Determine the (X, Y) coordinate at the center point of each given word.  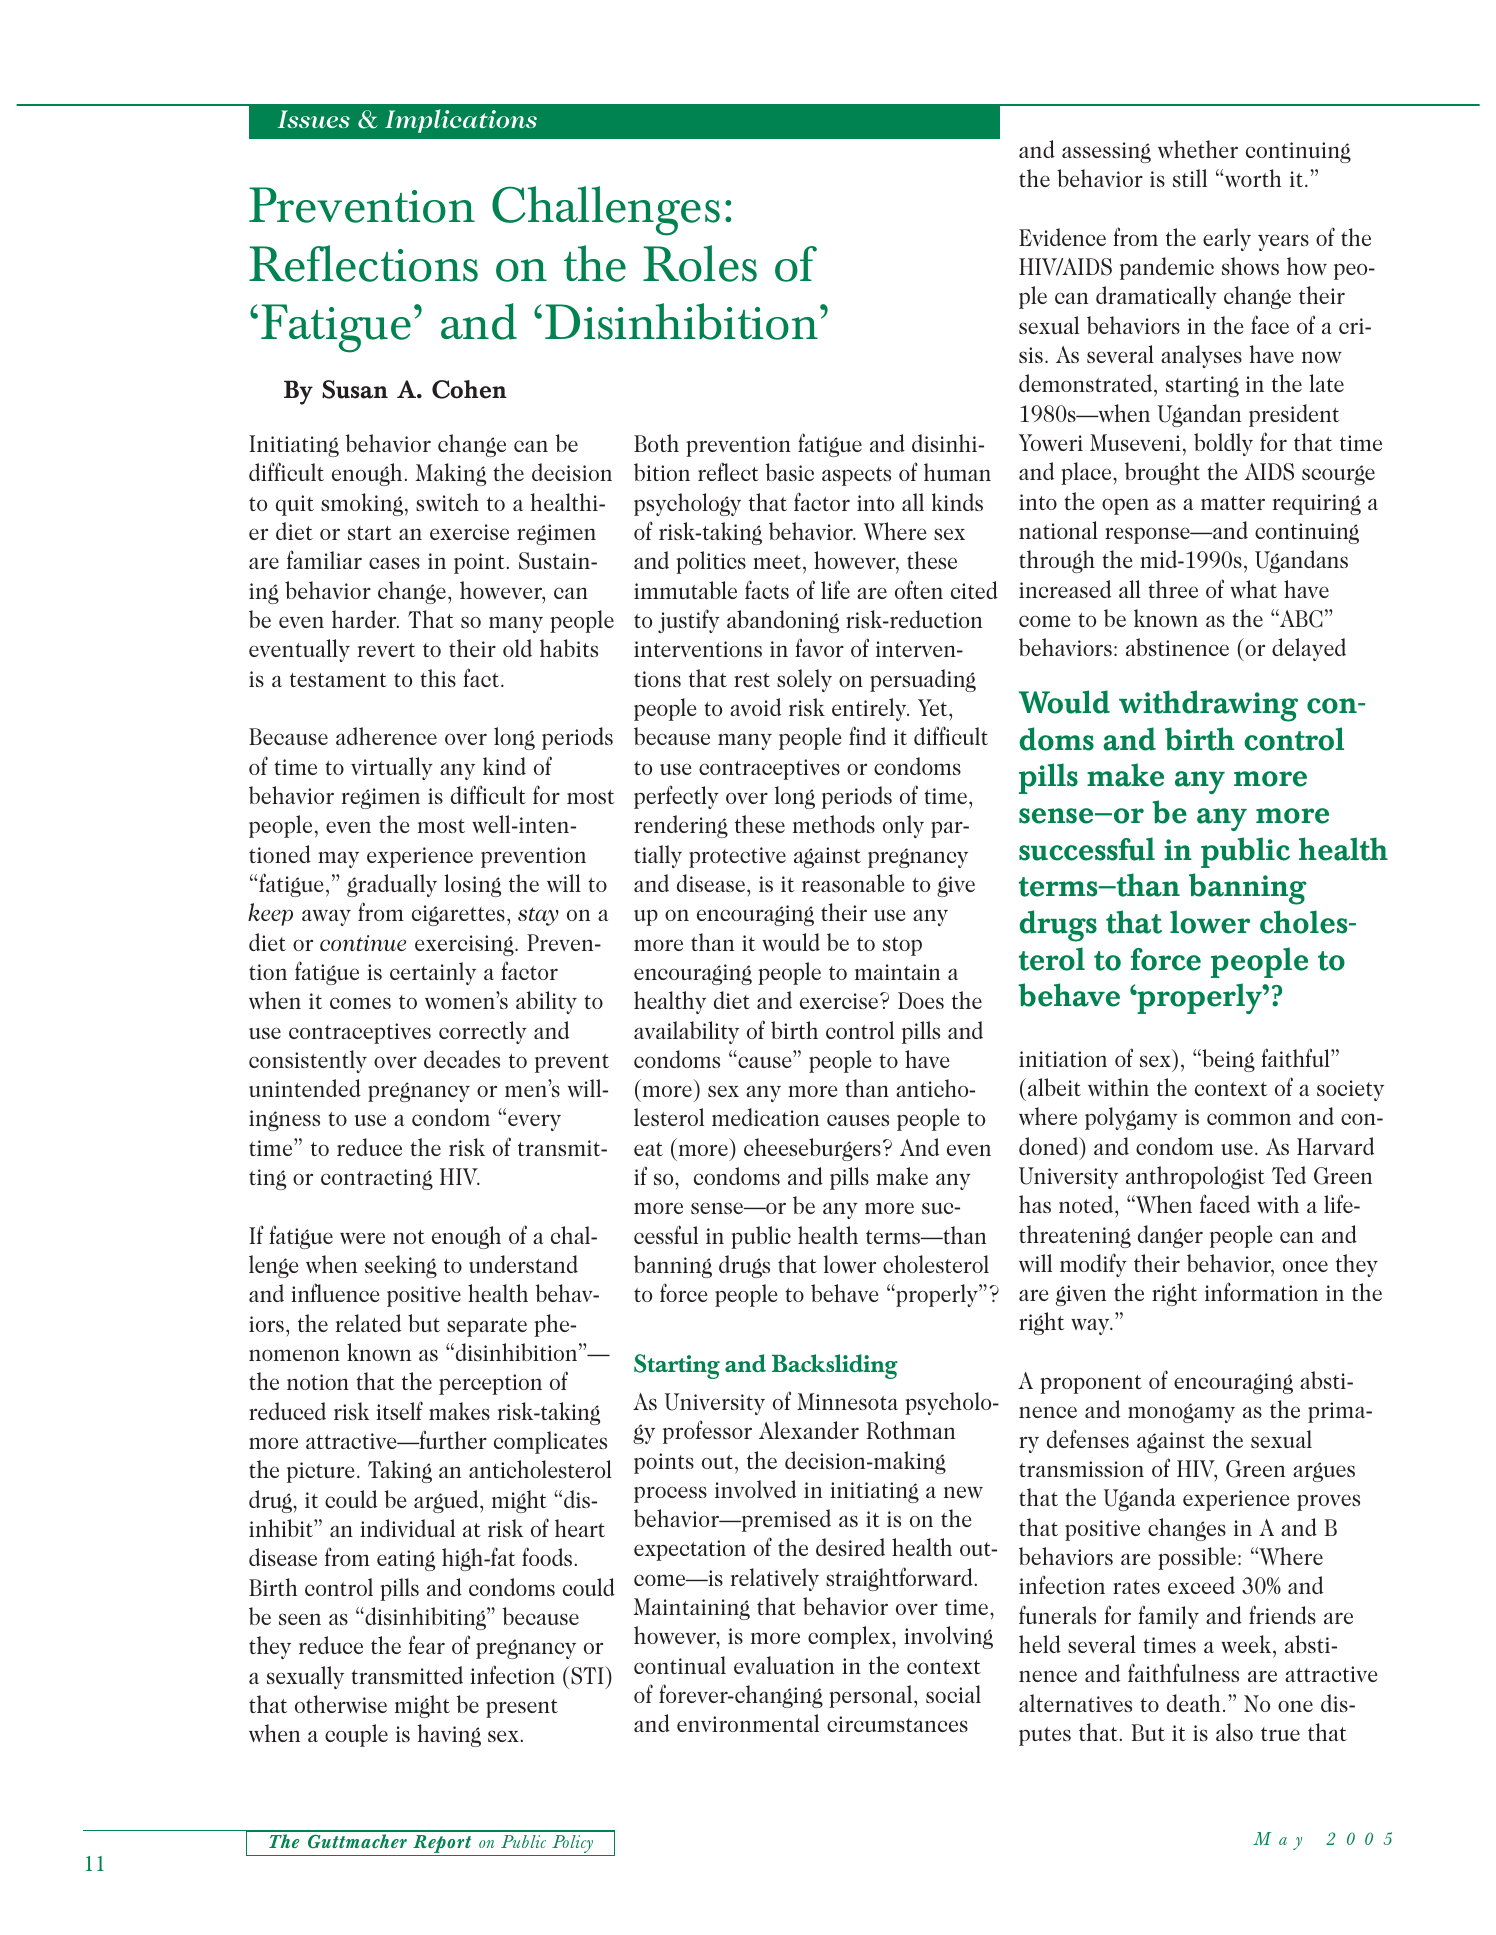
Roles (700, 263)
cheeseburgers (812, 1149)
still (1190, 178)
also (1234, 1732)
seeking (401, 1266)
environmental (748, 1723)
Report (442, 1845)
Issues (313, 119)
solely (804, 680)
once (1305, 1266)
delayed (1309, 649)
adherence (386, 736)
